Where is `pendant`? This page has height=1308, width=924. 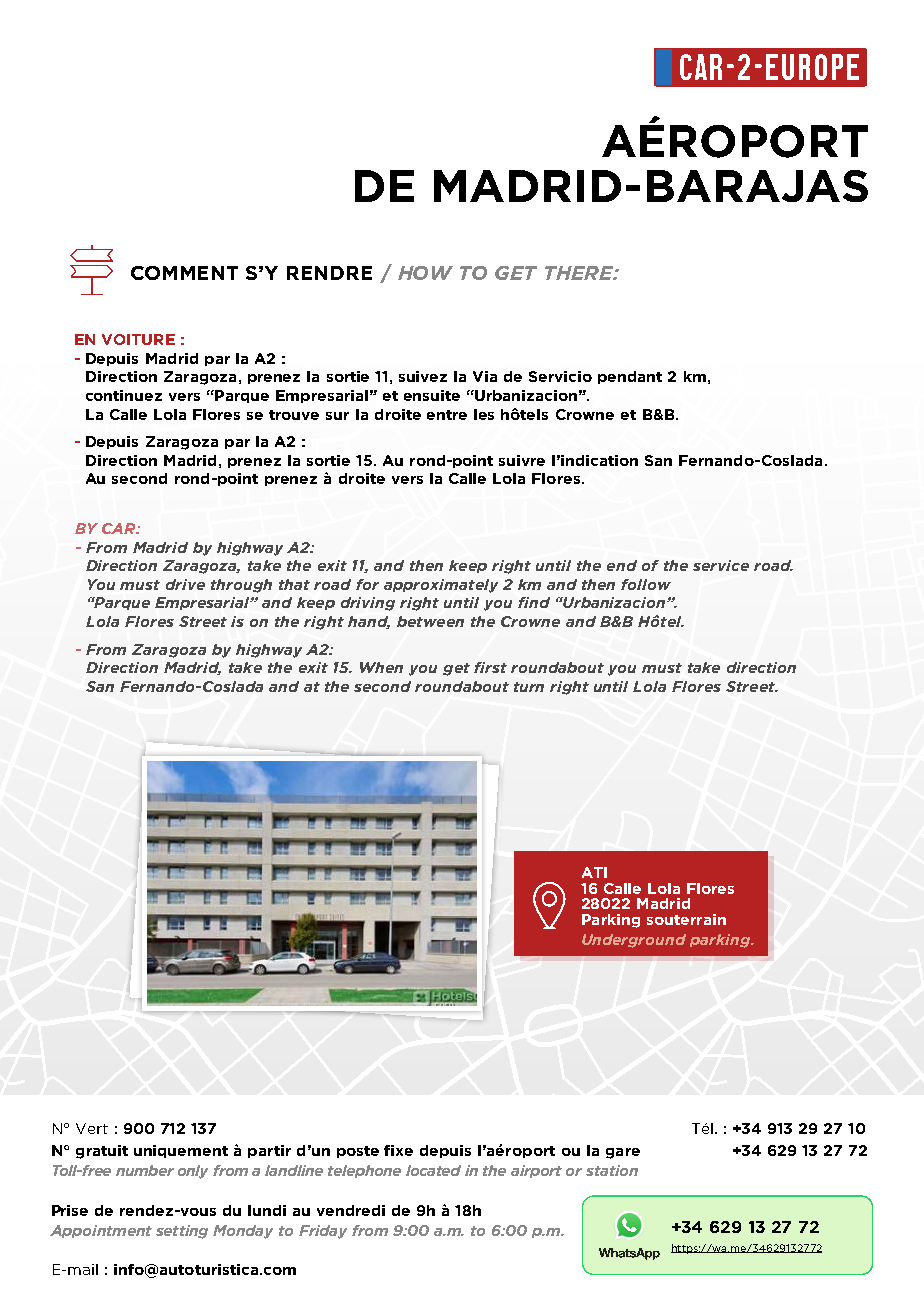 pendant is located at coordinates (630, 377).
